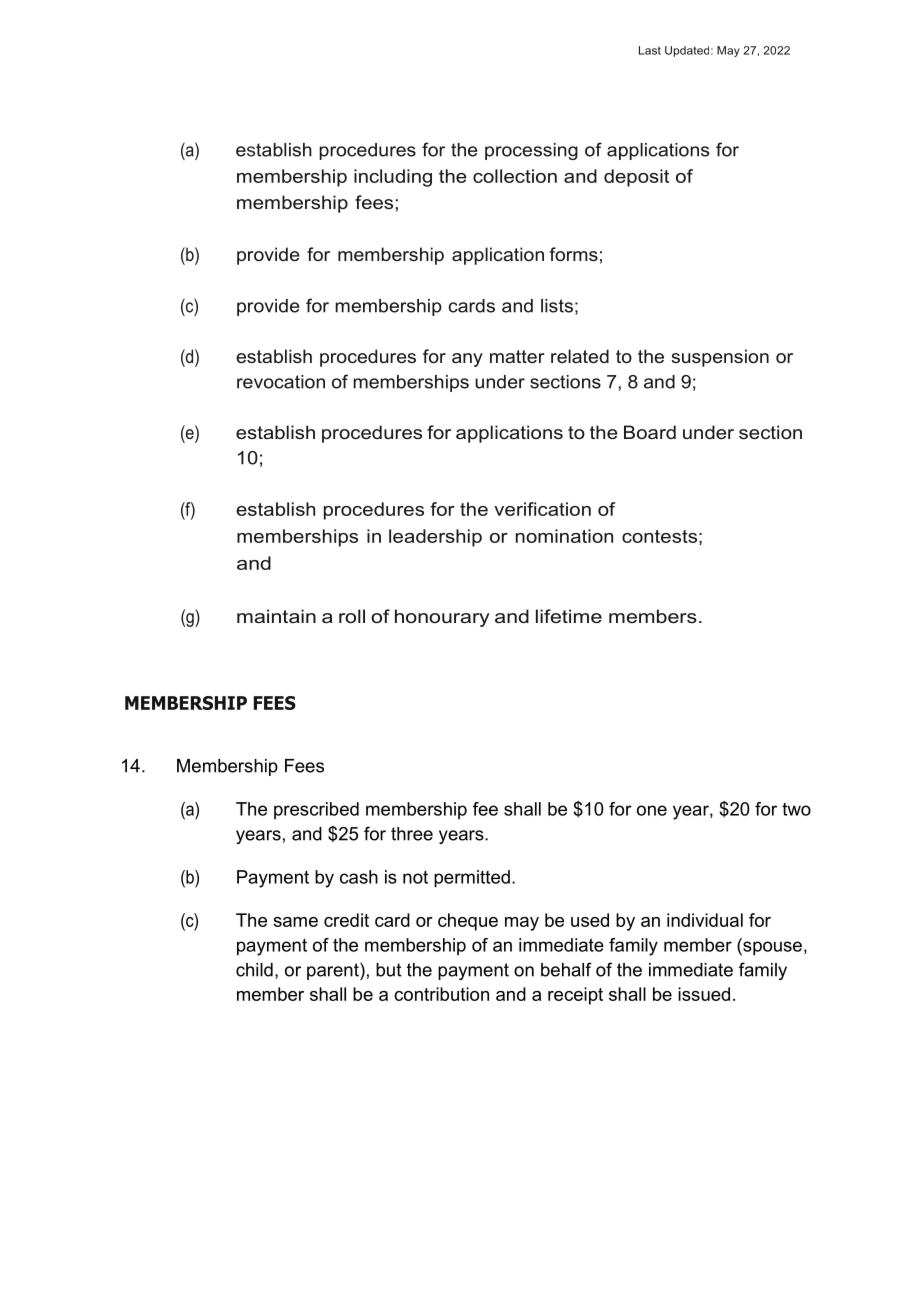  I want to click on Board, so click(650, 432).
